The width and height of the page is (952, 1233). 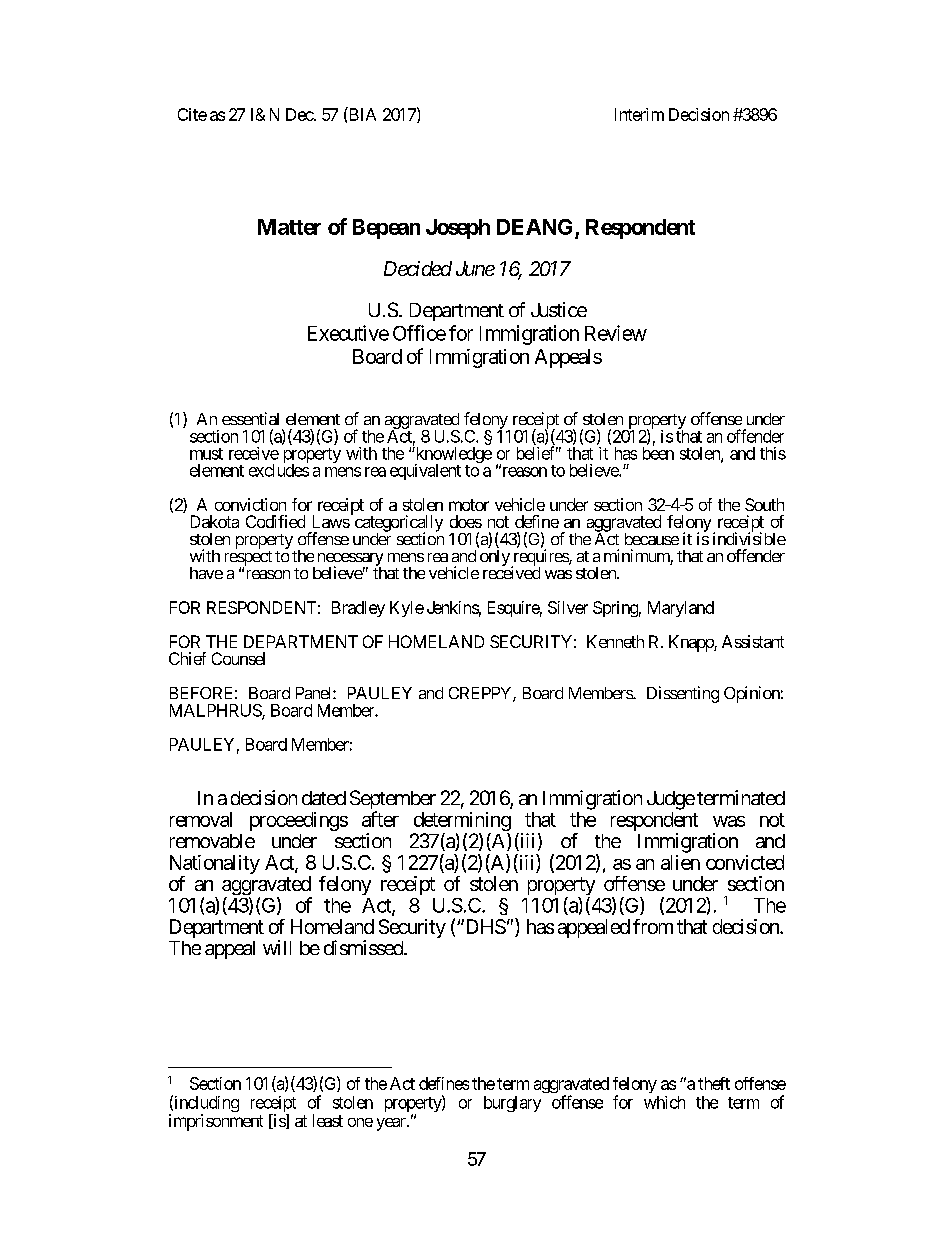 What do you see at coordinates (671, 800) in the page?
I see `Judge` at bounding box center [671, 800].
